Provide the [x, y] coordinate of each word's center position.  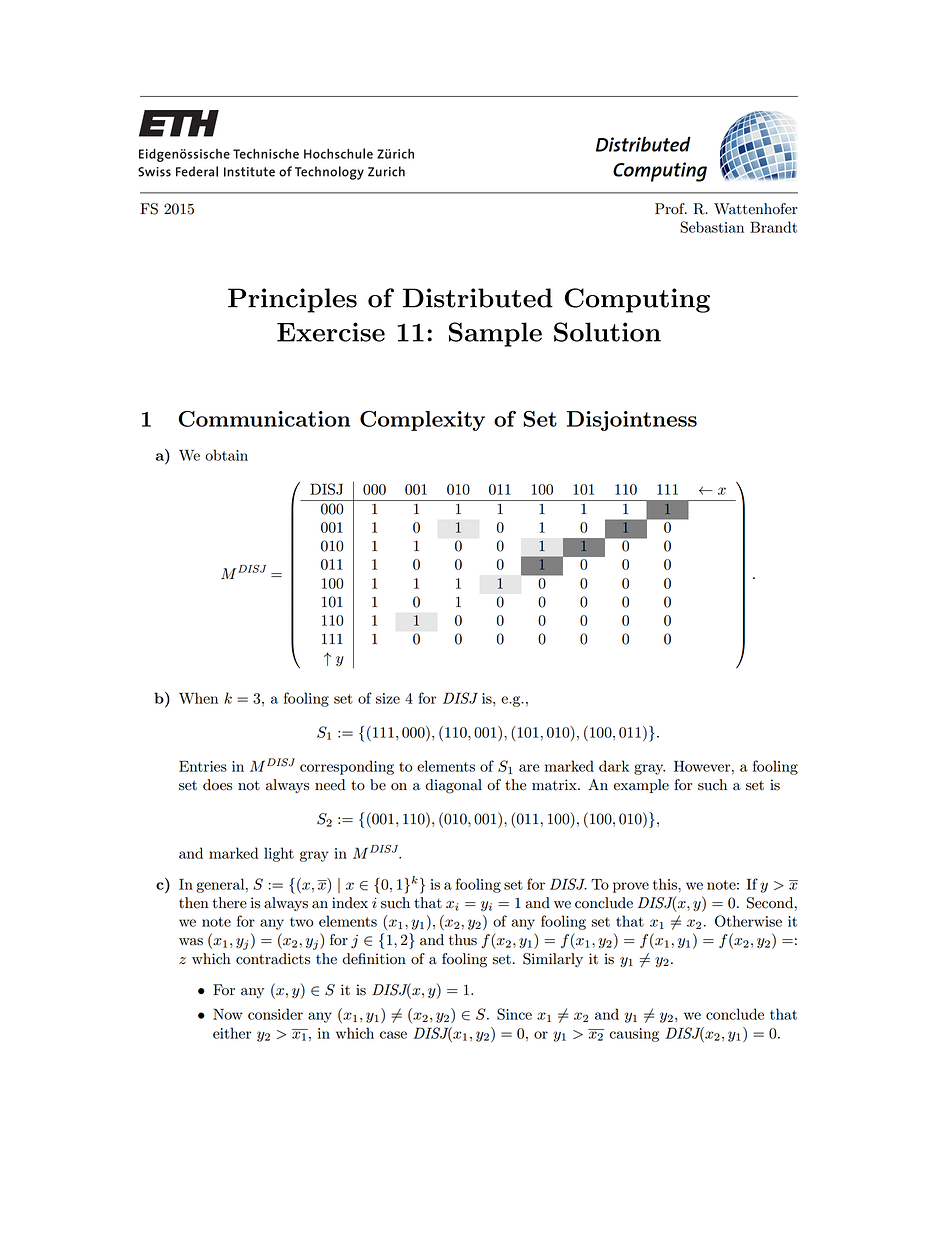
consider [275, 1014]
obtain [226, 455]
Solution [607, 332]
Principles [292, 300]
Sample [495, 334]
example [641, 786]
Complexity [422, 421]
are [529, 768]
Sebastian [712, 227]
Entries [203, 766]
